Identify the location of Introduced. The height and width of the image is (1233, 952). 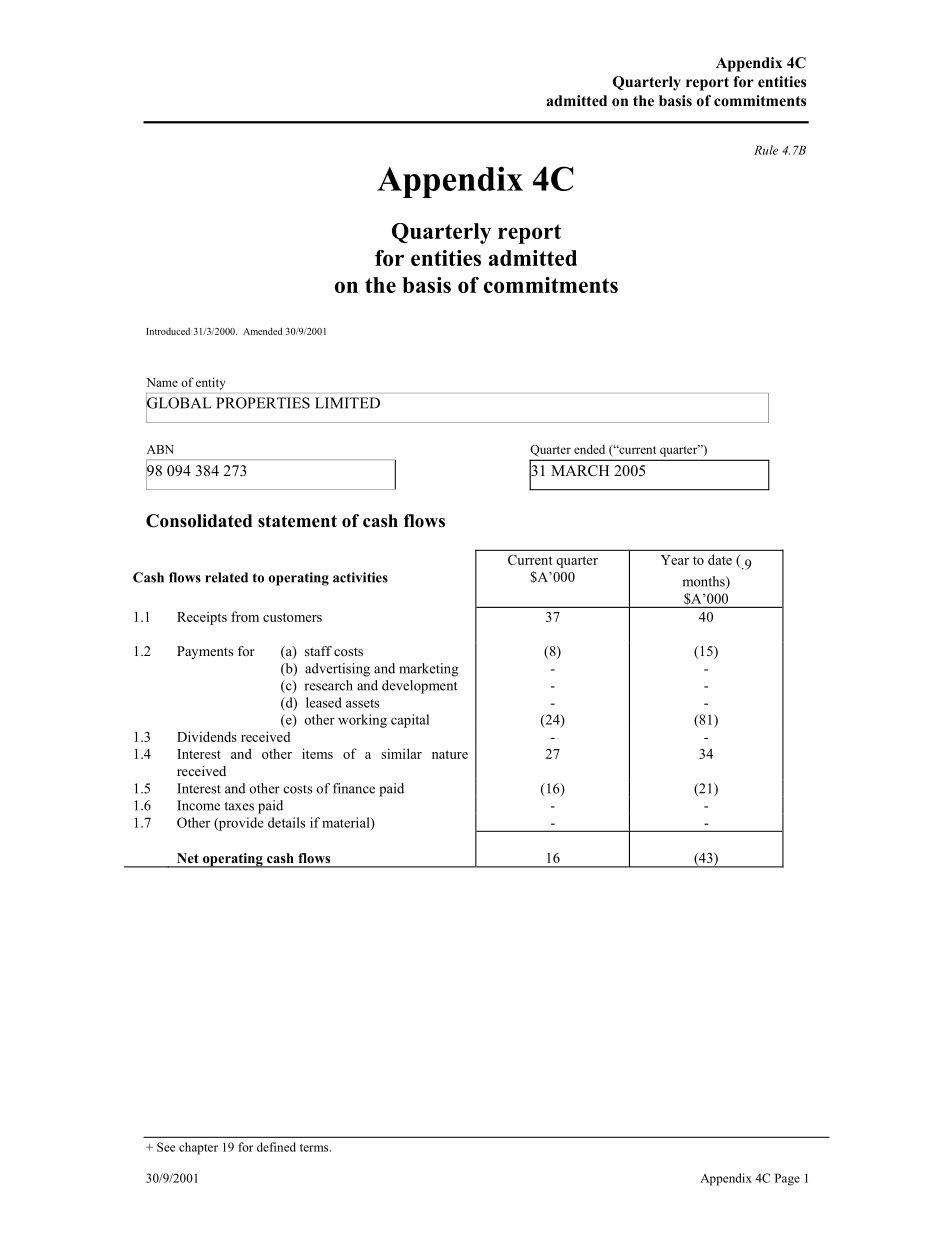
(168, 331).
